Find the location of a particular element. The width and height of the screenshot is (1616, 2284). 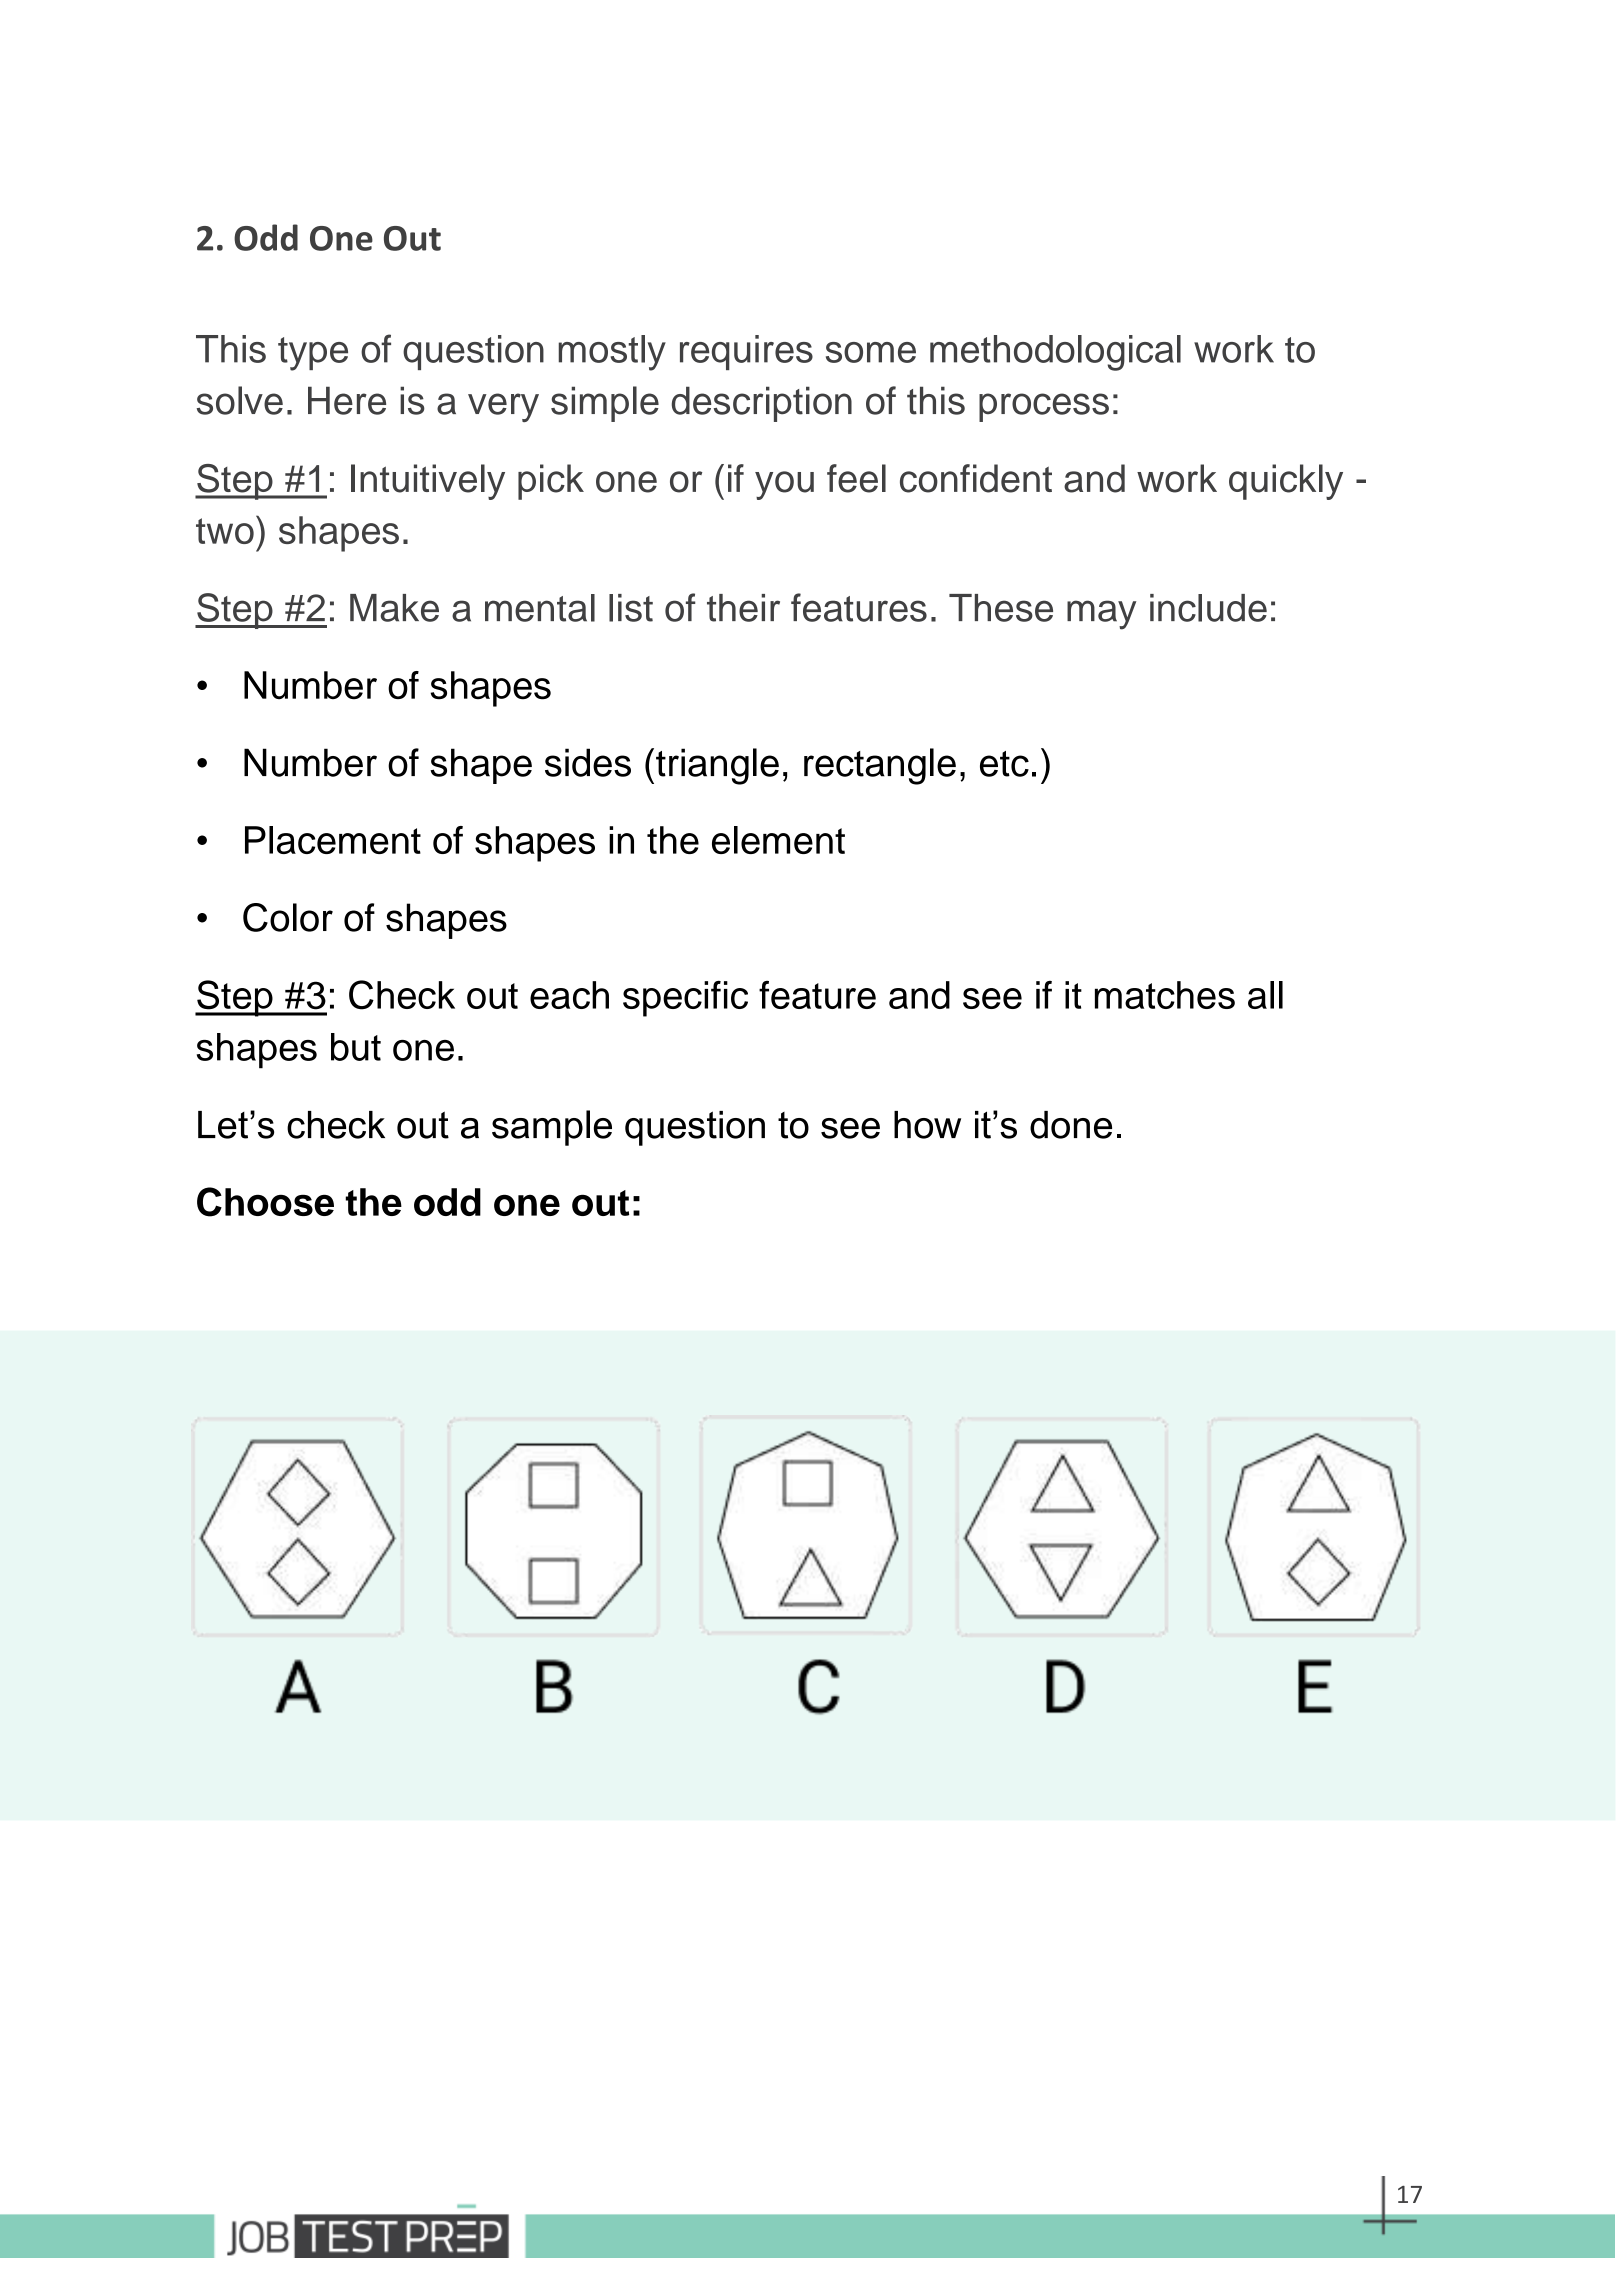

requires is located at coordinates (746, 352).
